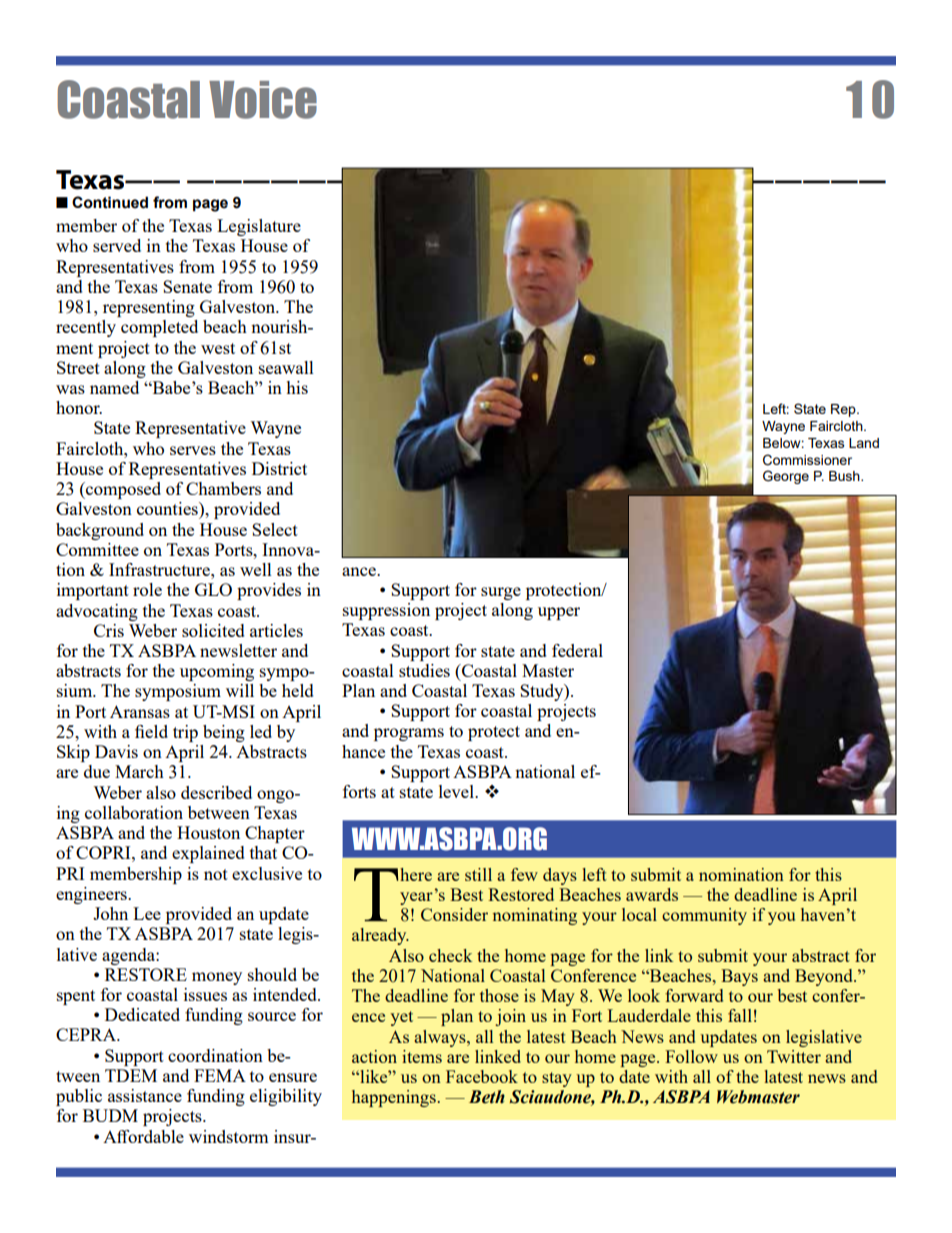  I want to click on seawall, so click(286, 367).
